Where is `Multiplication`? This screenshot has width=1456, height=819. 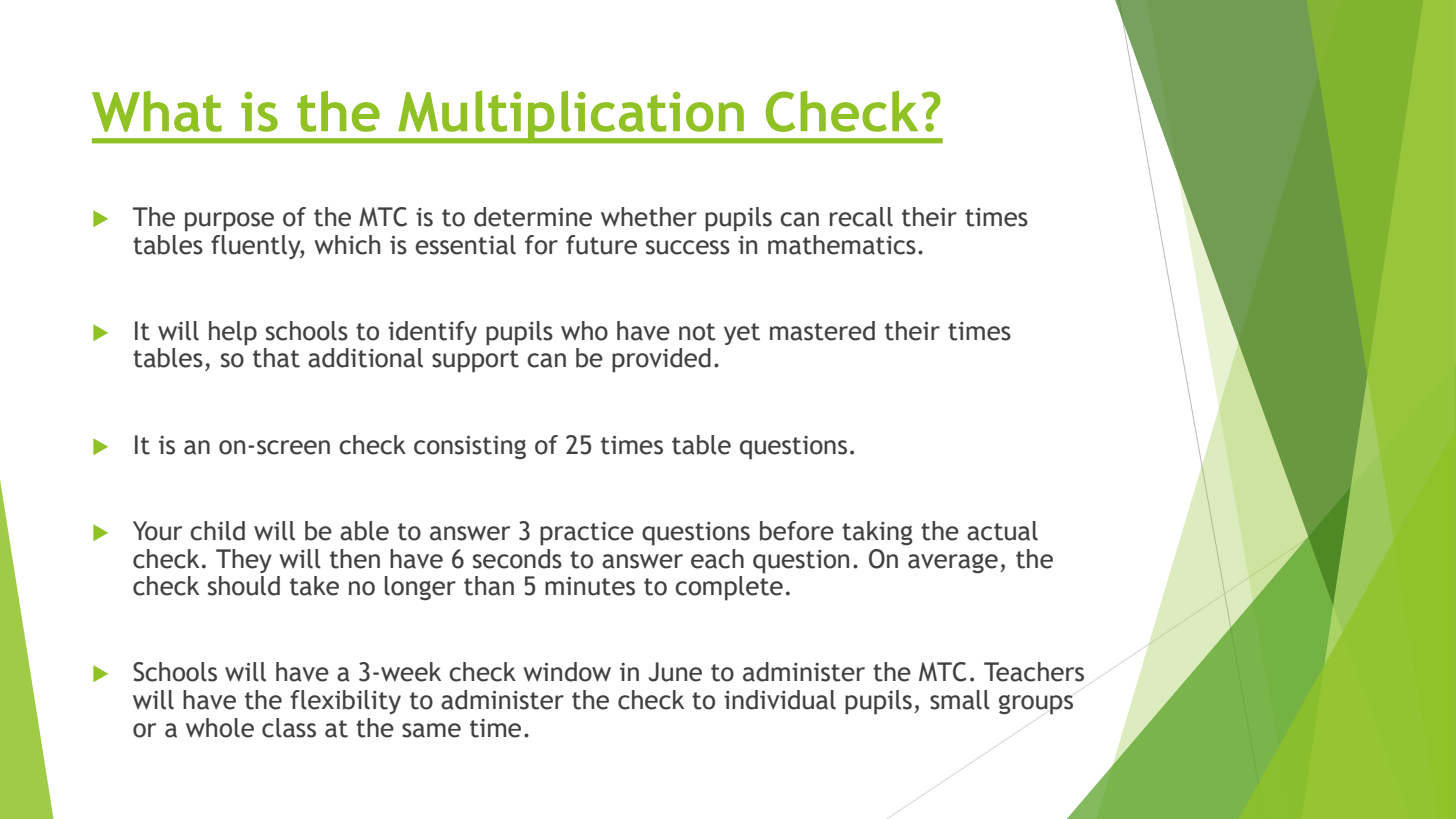
Multiplication is located at coordinates (571, 117).
